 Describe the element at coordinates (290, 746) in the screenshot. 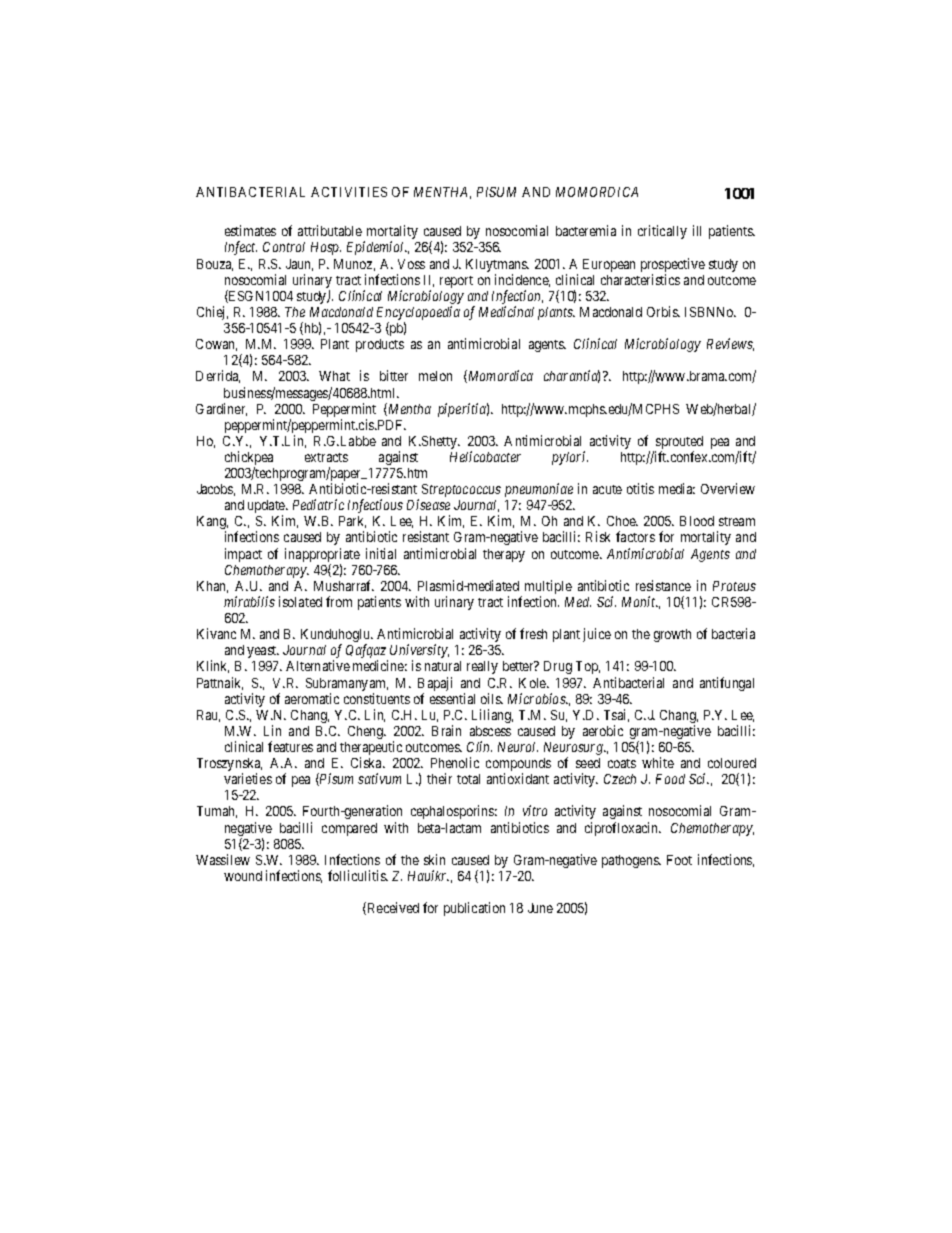

I see `features` at that location.
